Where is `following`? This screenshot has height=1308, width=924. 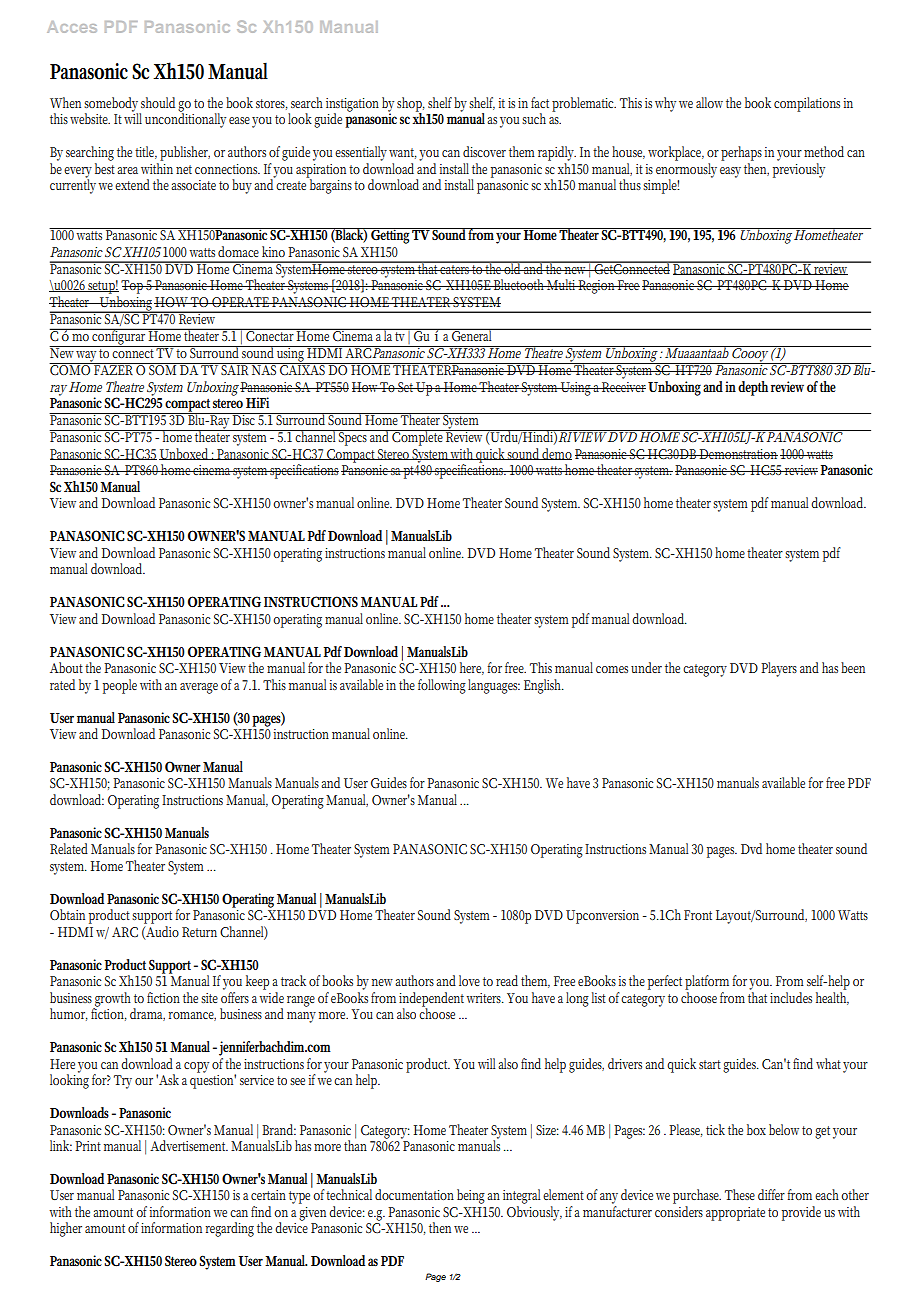 following is located at coordinates (442, 686).
